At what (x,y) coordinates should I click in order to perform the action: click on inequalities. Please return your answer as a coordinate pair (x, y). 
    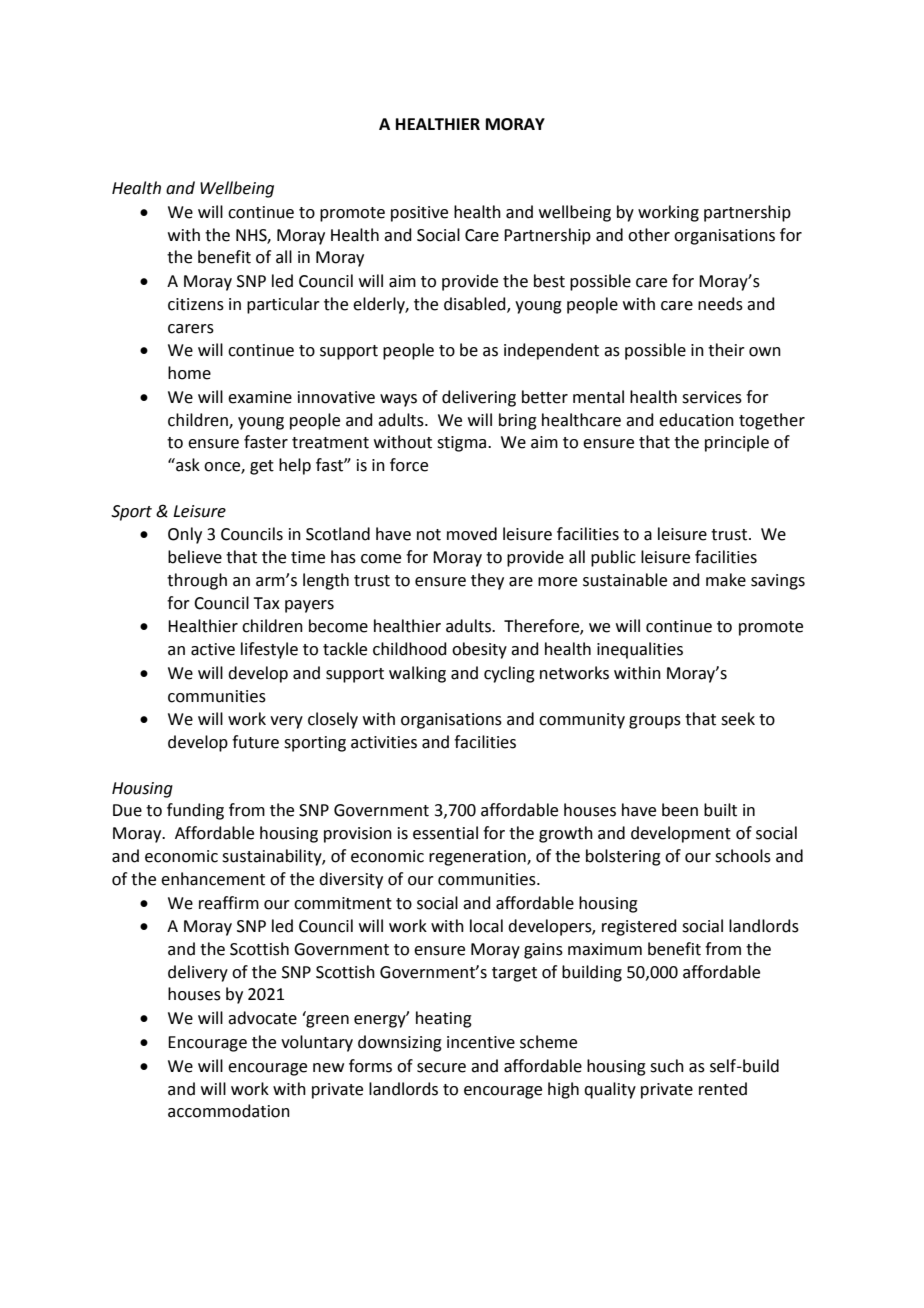
    Looking at the image, I should click on (640, 650).
